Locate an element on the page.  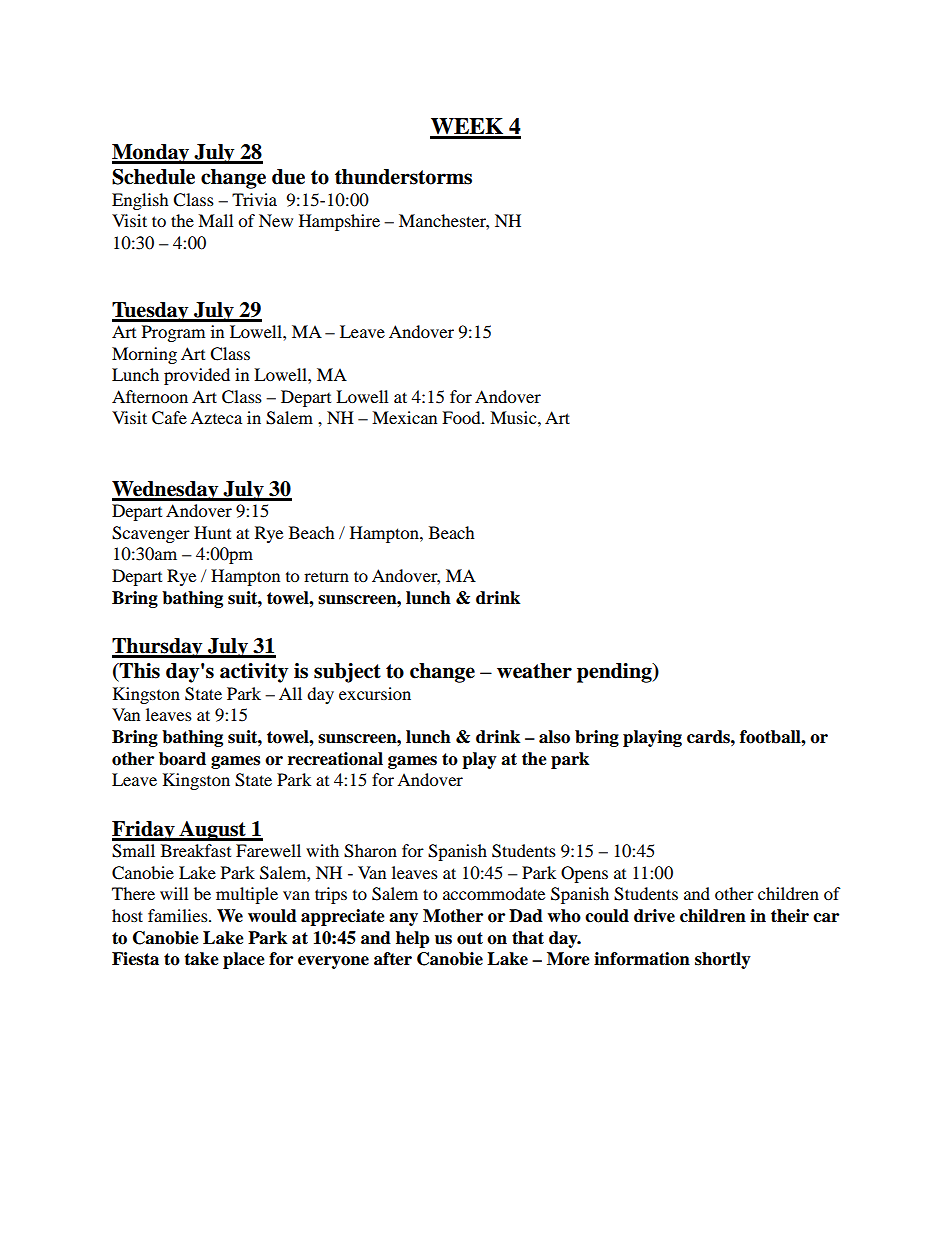
weather is located at coordinates (534, 671).
